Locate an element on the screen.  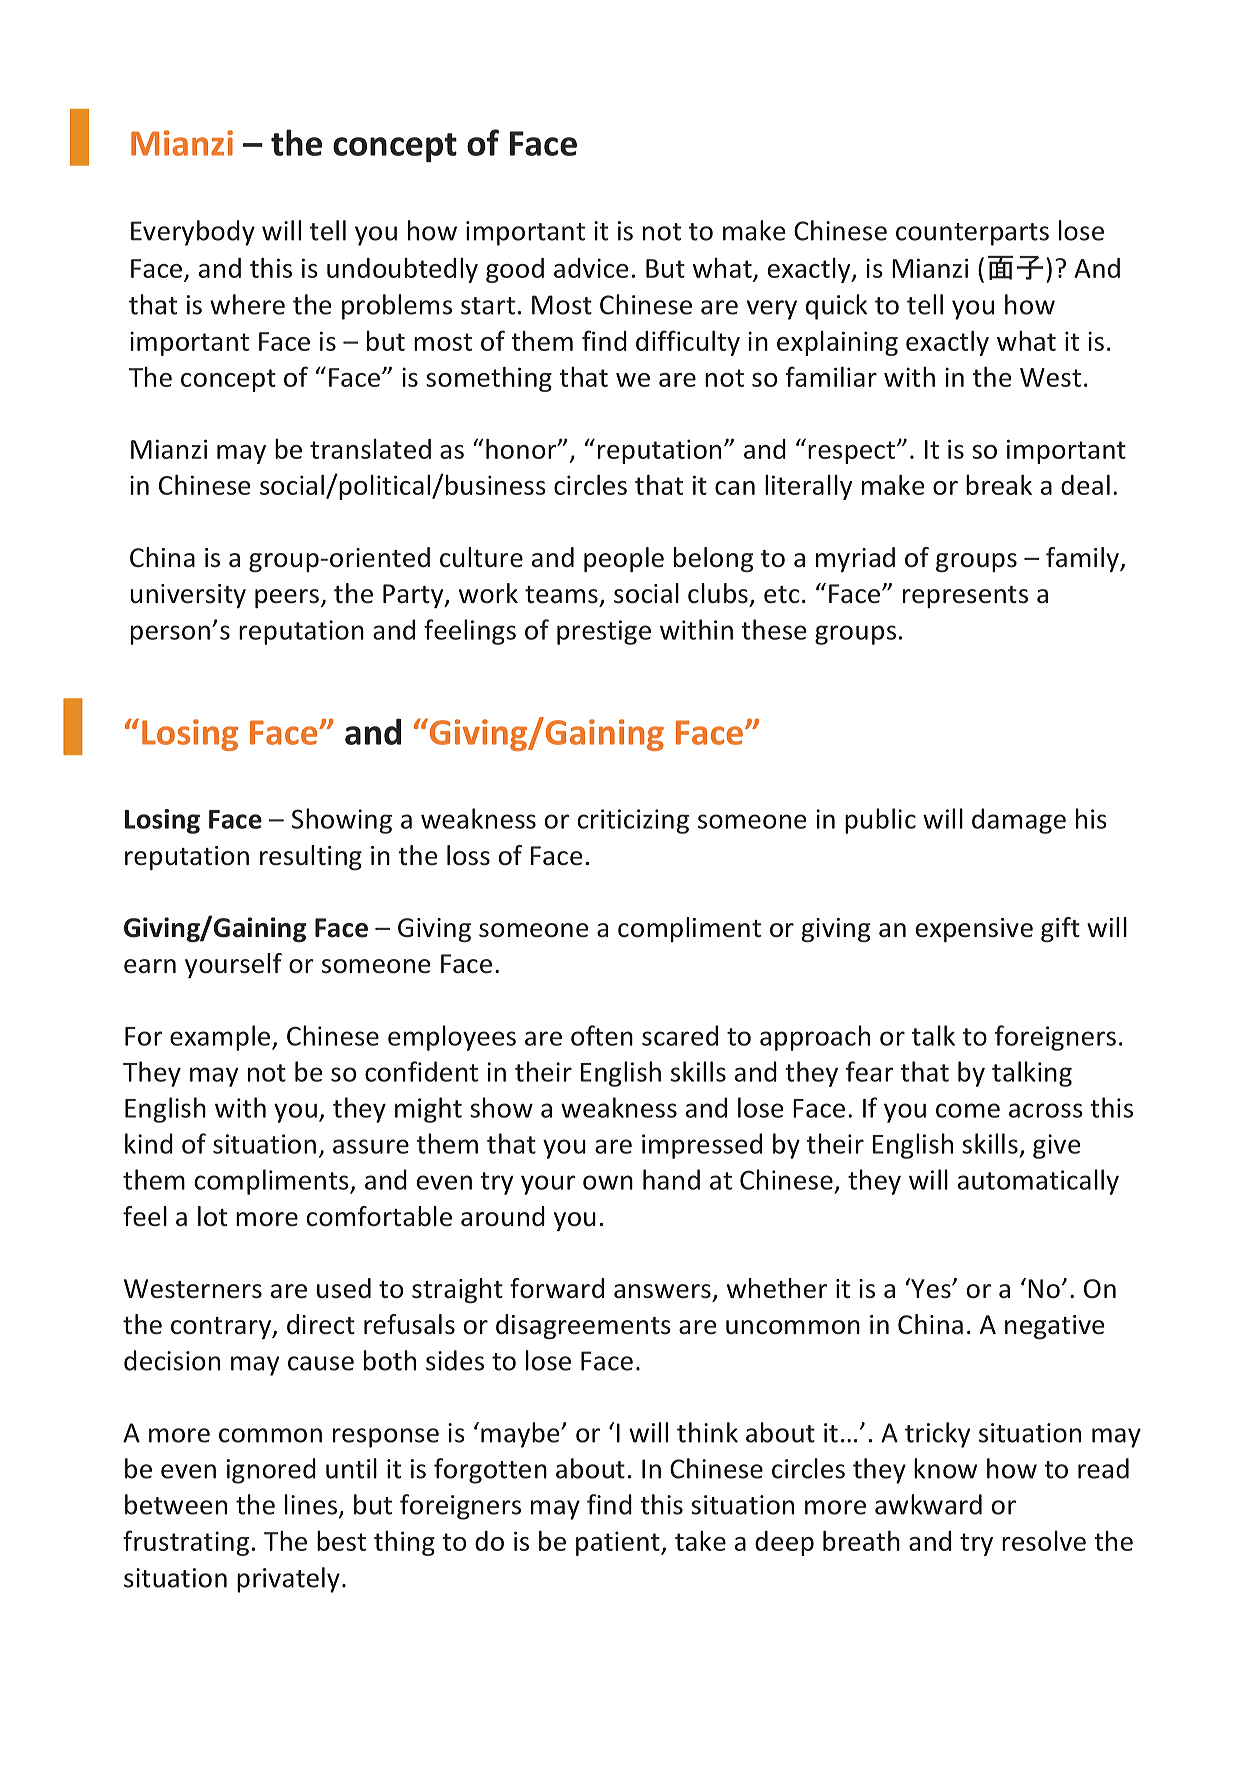
expensive is located at coordinates (974, 930).
